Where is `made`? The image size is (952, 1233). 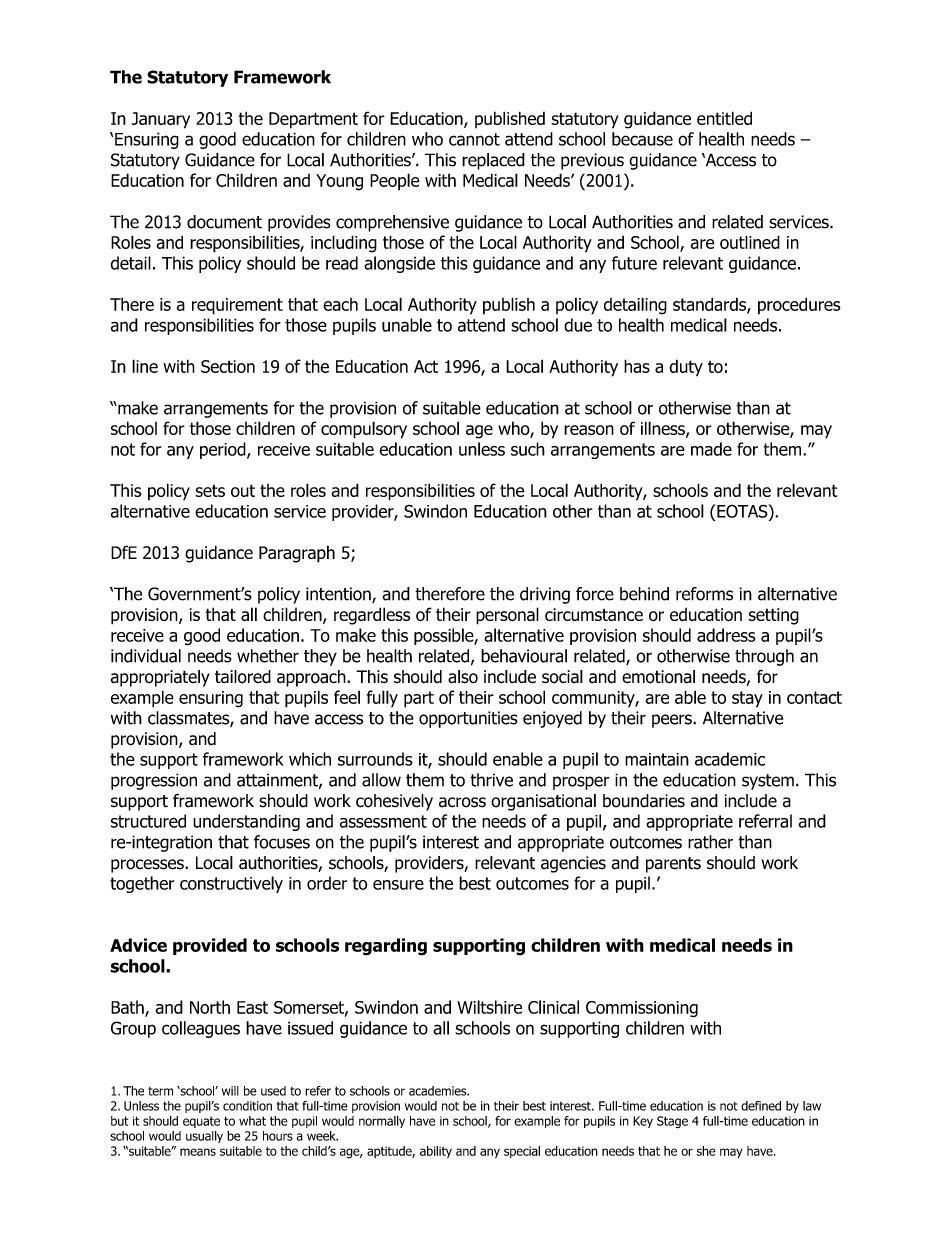 made is located at coordinates (711, 449).
